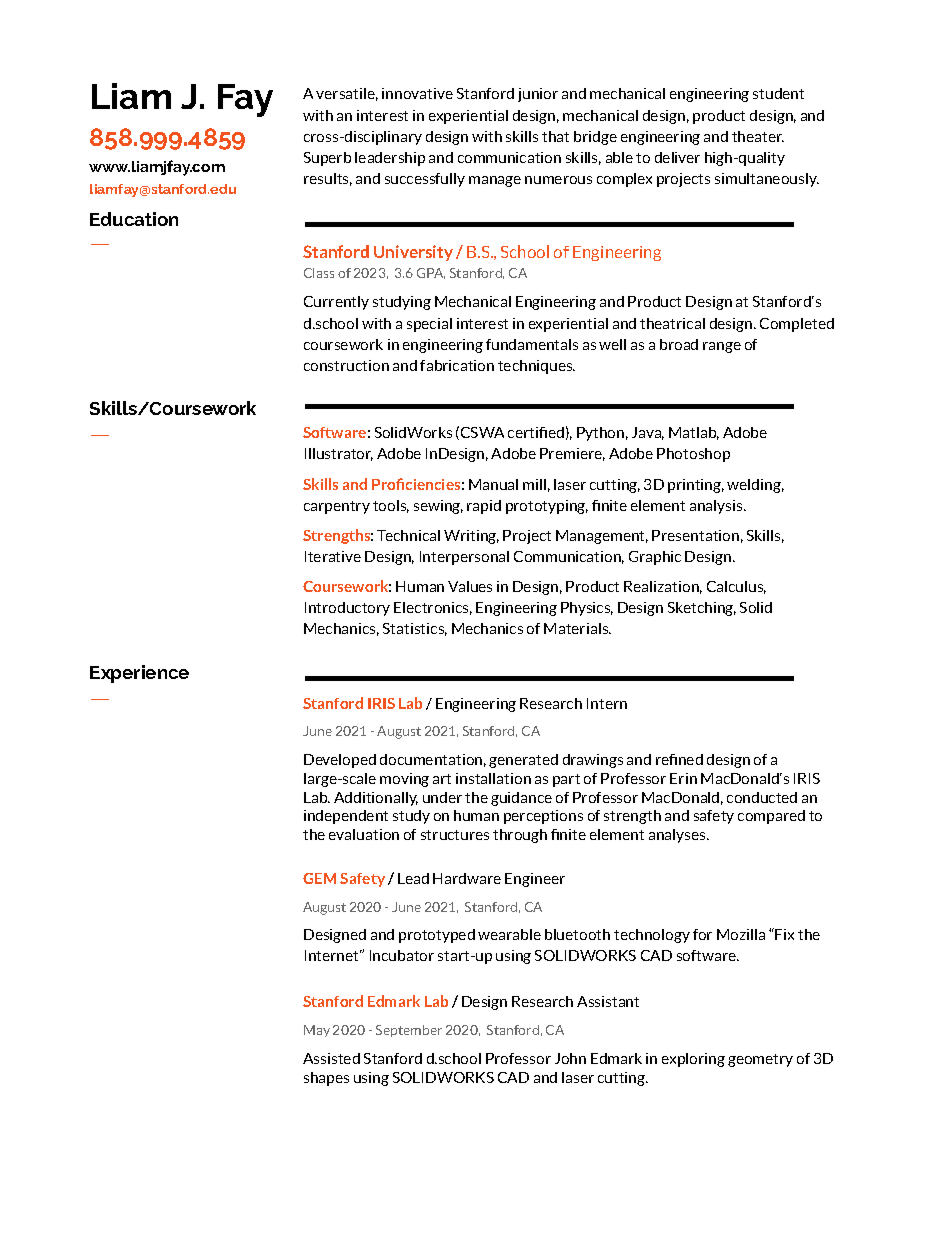 The width and height of the screenshot is (952, 1233). Describe the element at coordinates (409, 1031) in the screenshot. I see `September` at that location.
